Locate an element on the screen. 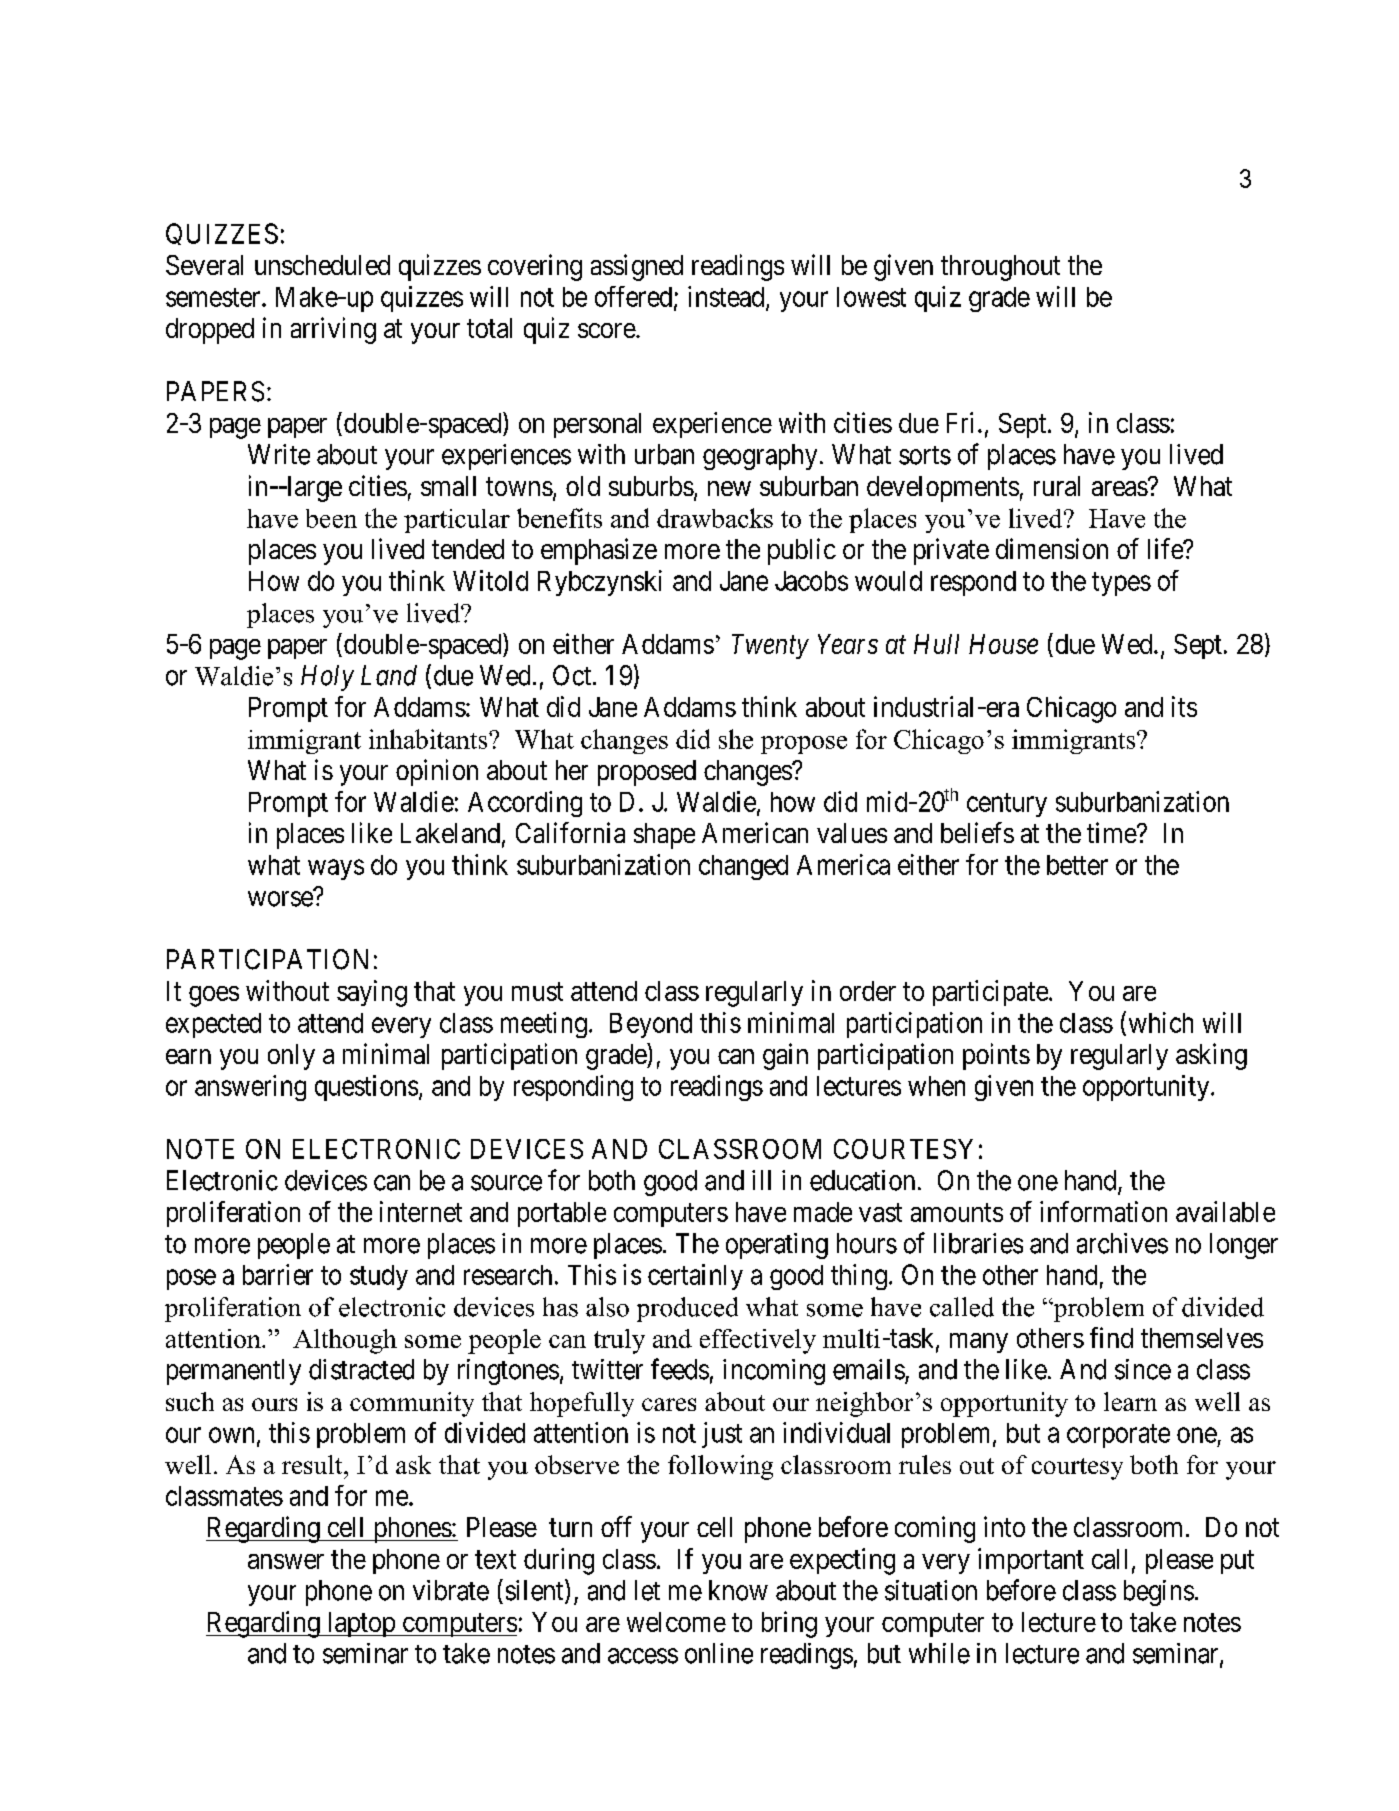 This screenshot has height=1811, width=1399. know is located at coordinates (738, 1590).
